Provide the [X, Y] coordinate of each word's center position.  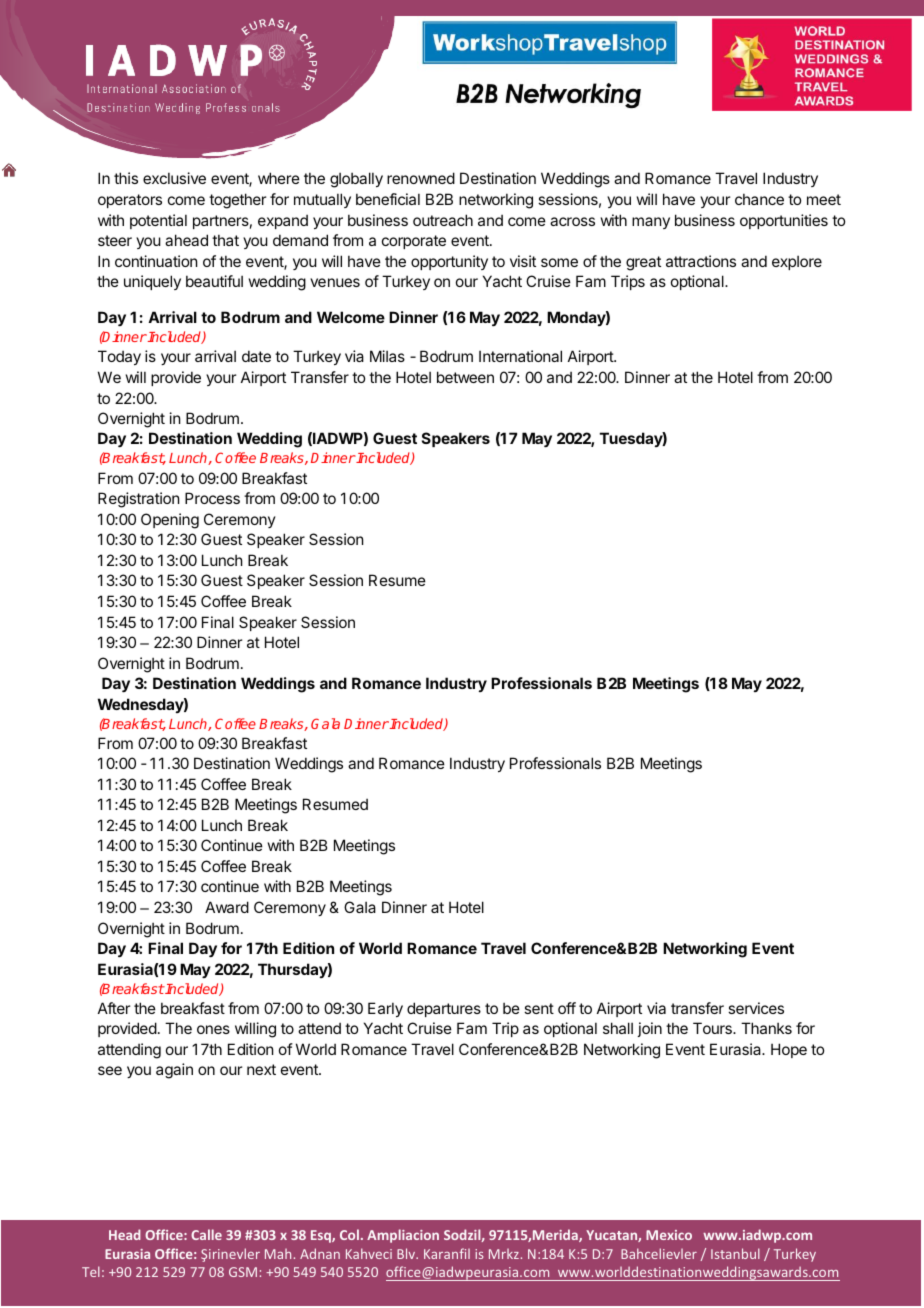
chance [759, 199]
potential [158, 221]
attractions [701, 261]
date [256, 356]
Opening [170, 521]
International [520, 356]
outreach [443, 220]
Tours [713, 1028]
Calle [206, 1234]
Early [385, 1009]
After [114, 1008]
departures [444, 1009]
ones [213, 1029]
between [465, 377]
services [756, 1008]
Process [212, 498]
